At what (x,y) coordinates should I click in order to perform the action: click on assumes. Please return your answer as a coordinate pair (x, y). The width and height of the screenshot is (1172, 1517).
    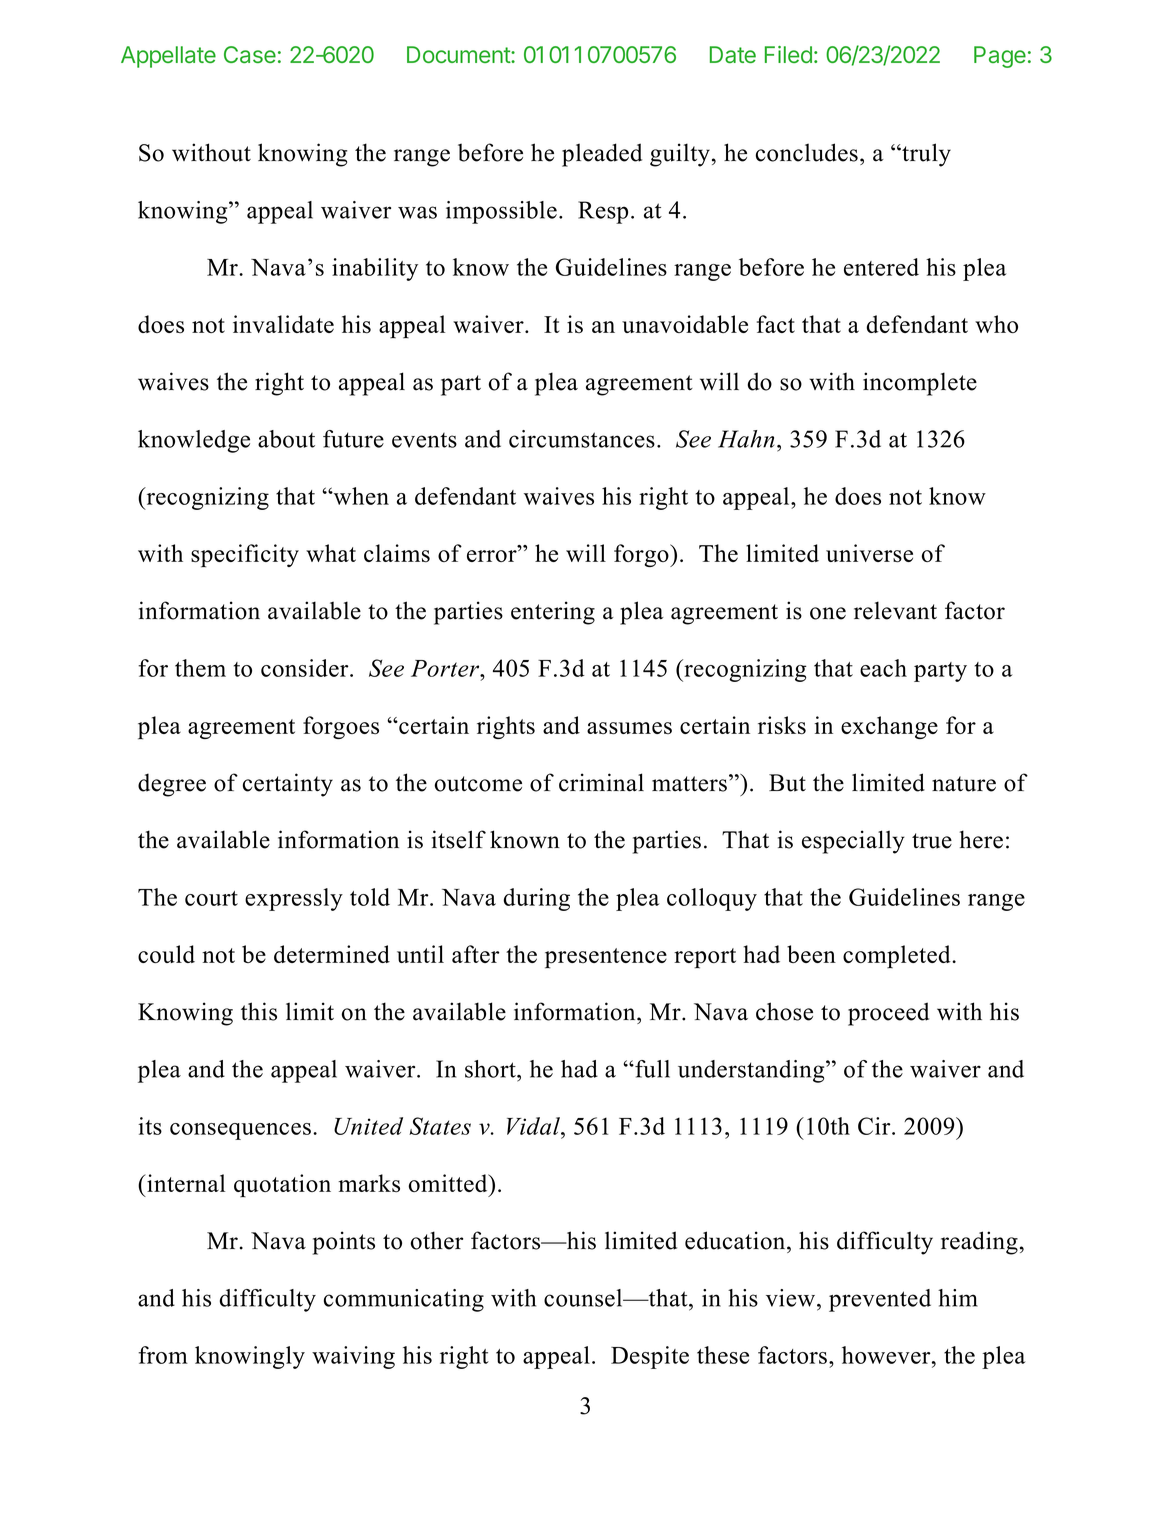
    Looking at the image, I should click on (629, 728).
